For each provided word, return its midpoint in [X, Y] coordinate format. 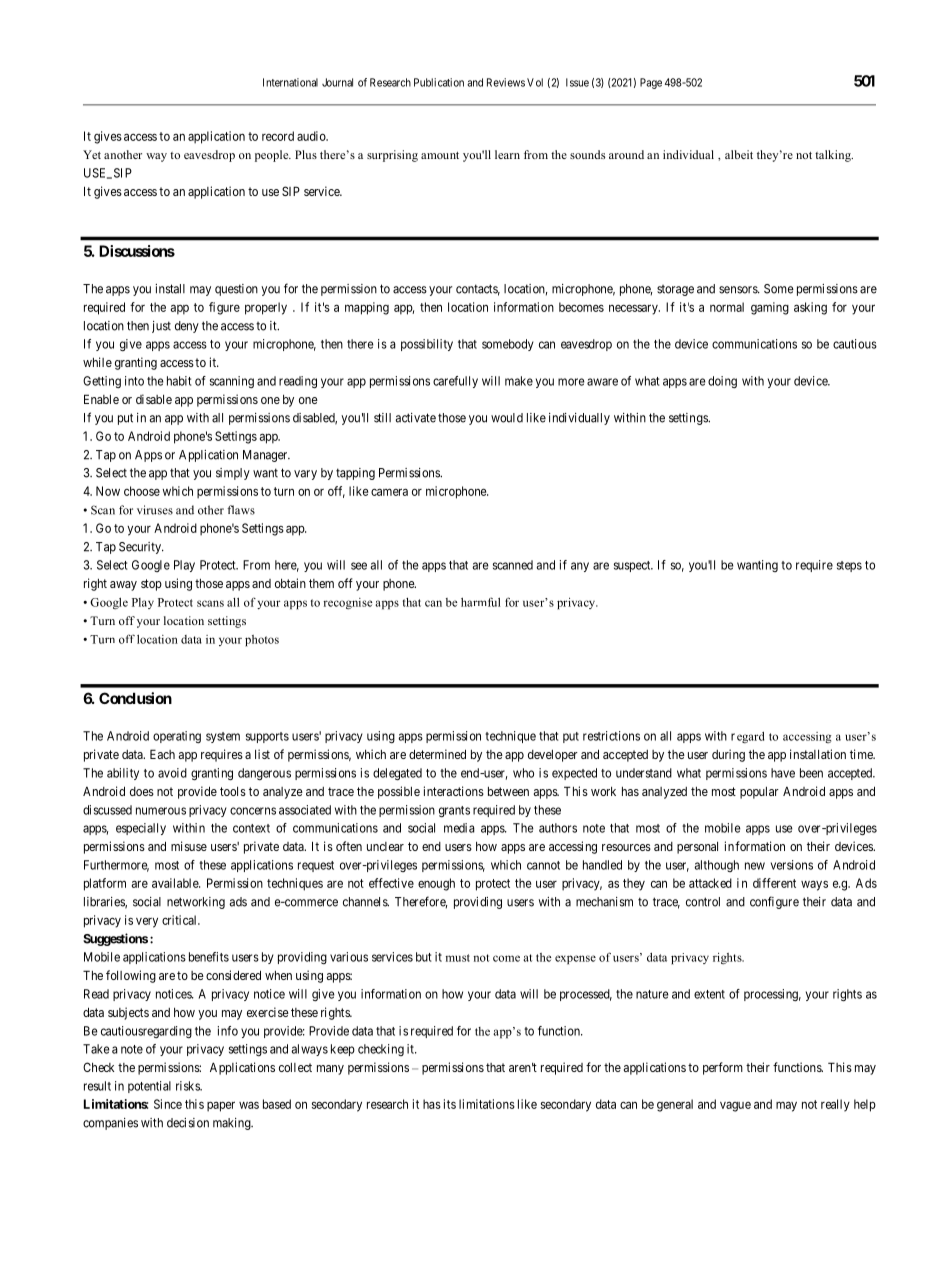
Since [168, 1104]
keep [343, 1050]
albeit [739, 154]
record [278, 136]
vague [735, 1106]
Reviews [506, 82]
